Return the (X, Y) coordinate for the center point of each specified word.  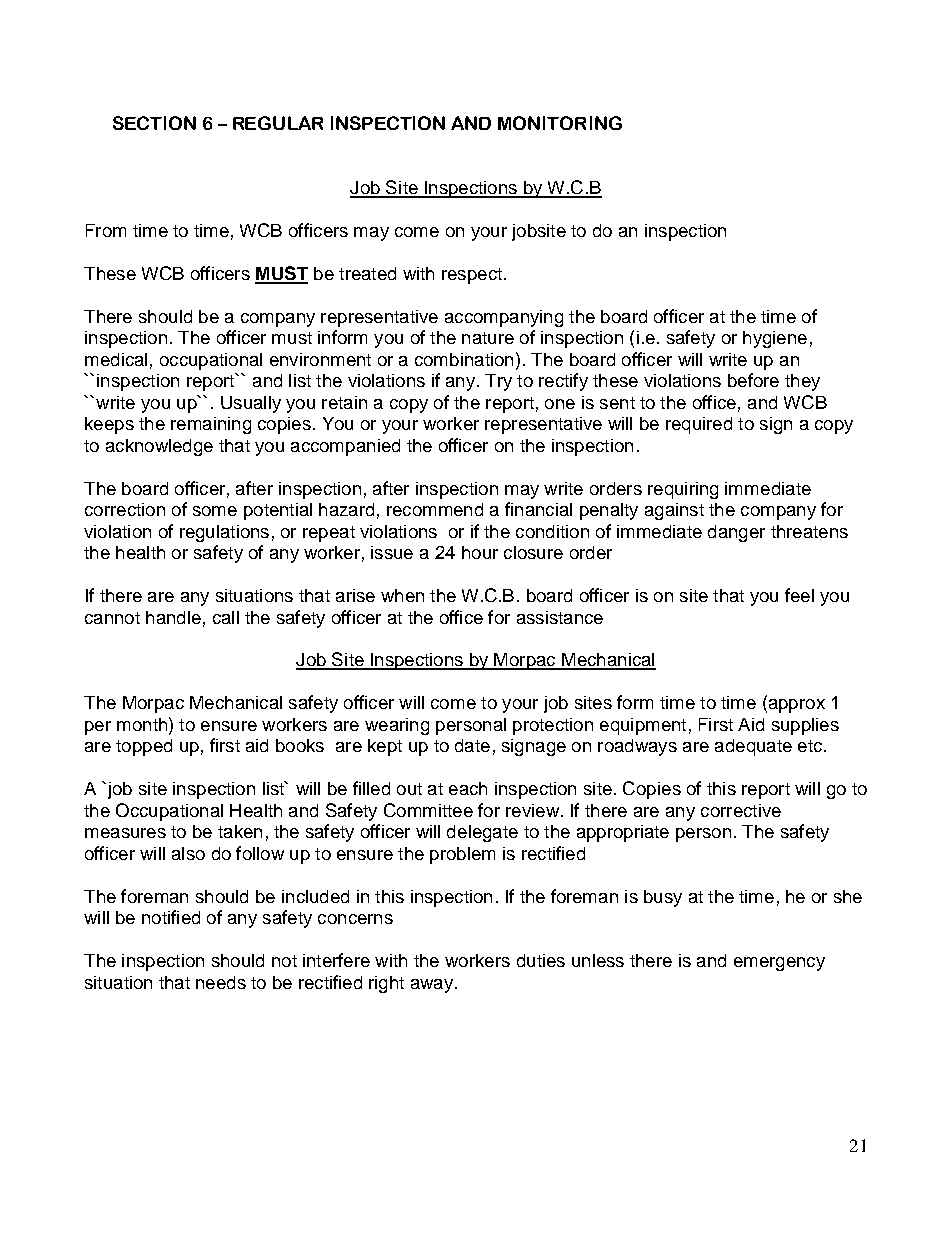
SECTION (154, 123)
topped (144, 747)
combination (464, 359)
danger (736, 533)
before (753, 380)
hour (480, 552)
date (472, 745)
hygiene (775, 339)
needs (221, 982)
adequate (753, 747)
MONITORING (560, 123)
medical (116, 359)
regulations (224, 533)
